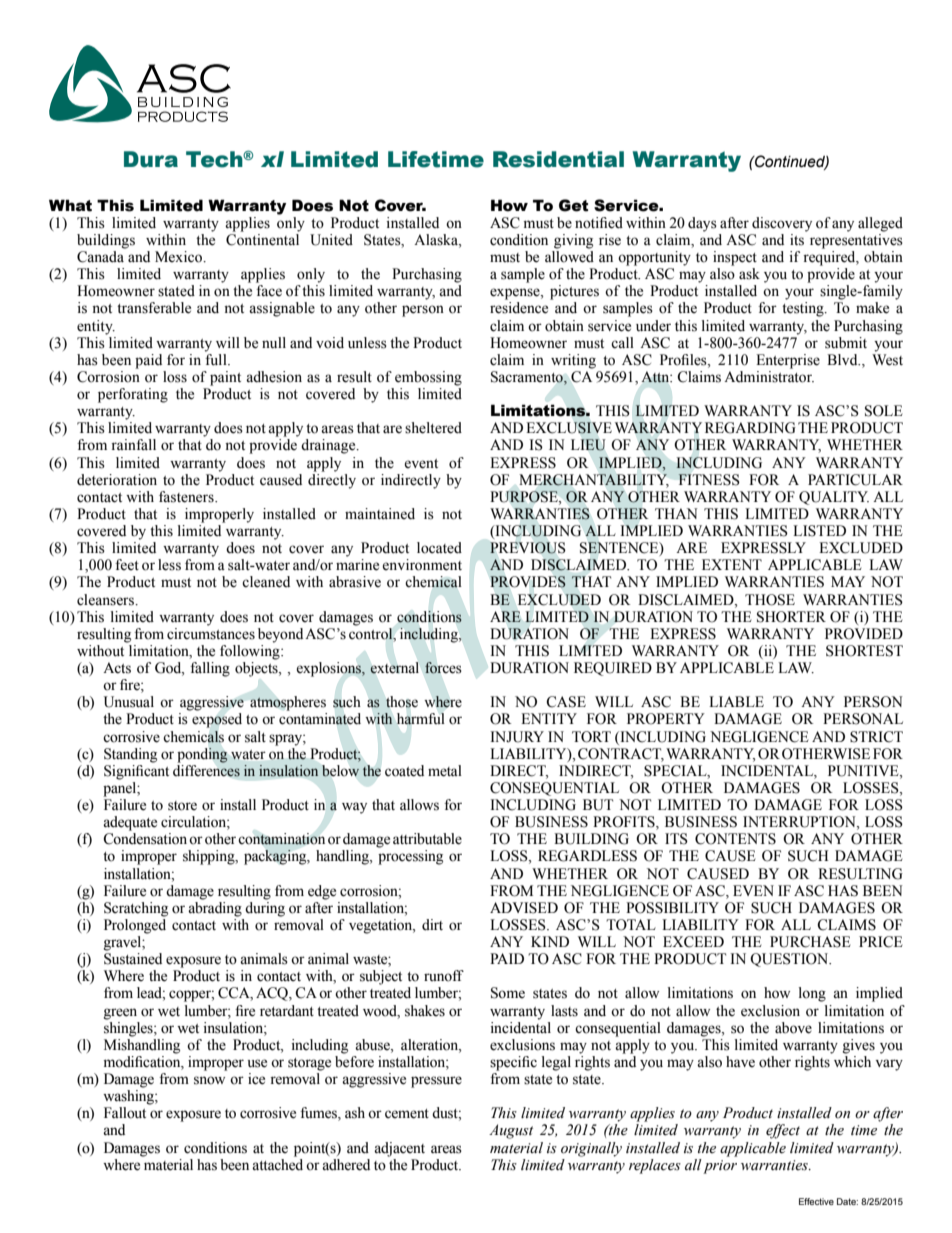 The width and height of the screenshot is (952, 1233). What do you see at coordinates (210, 669) in the screenshot?
I see `falling` at bounding box center [210, 669].
